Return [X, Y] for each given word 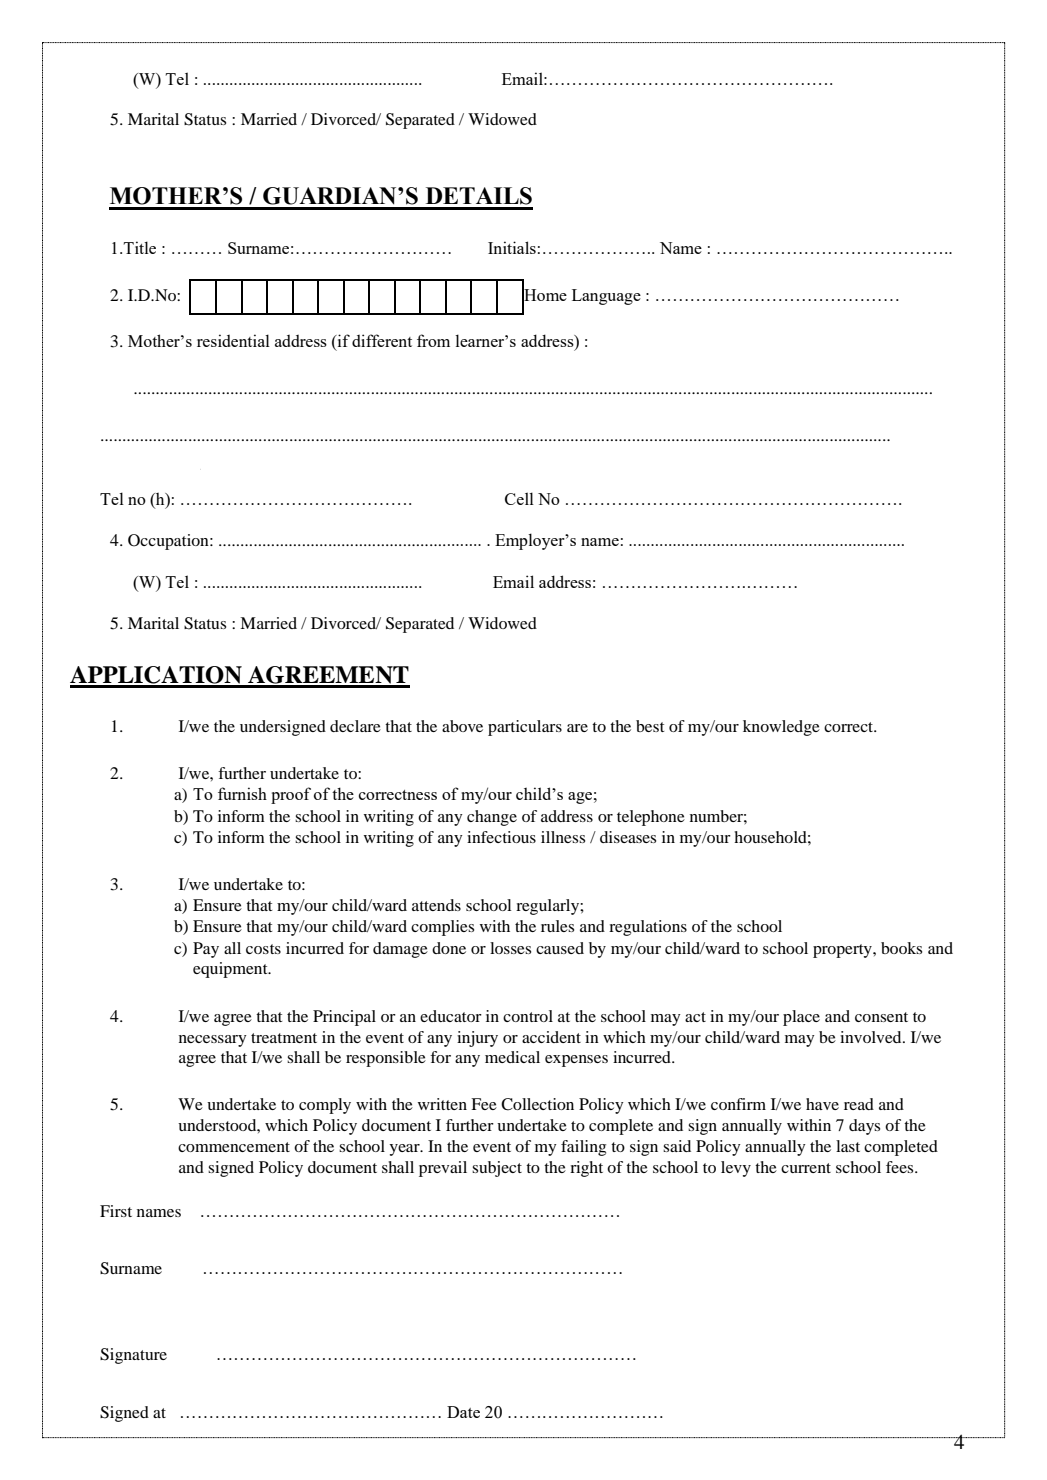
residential [233, 340]
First [116, 1211]
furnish [242, 793]
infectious [501, 837]
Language [606, 297]
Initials [512, 247]
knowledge [781, 728]
